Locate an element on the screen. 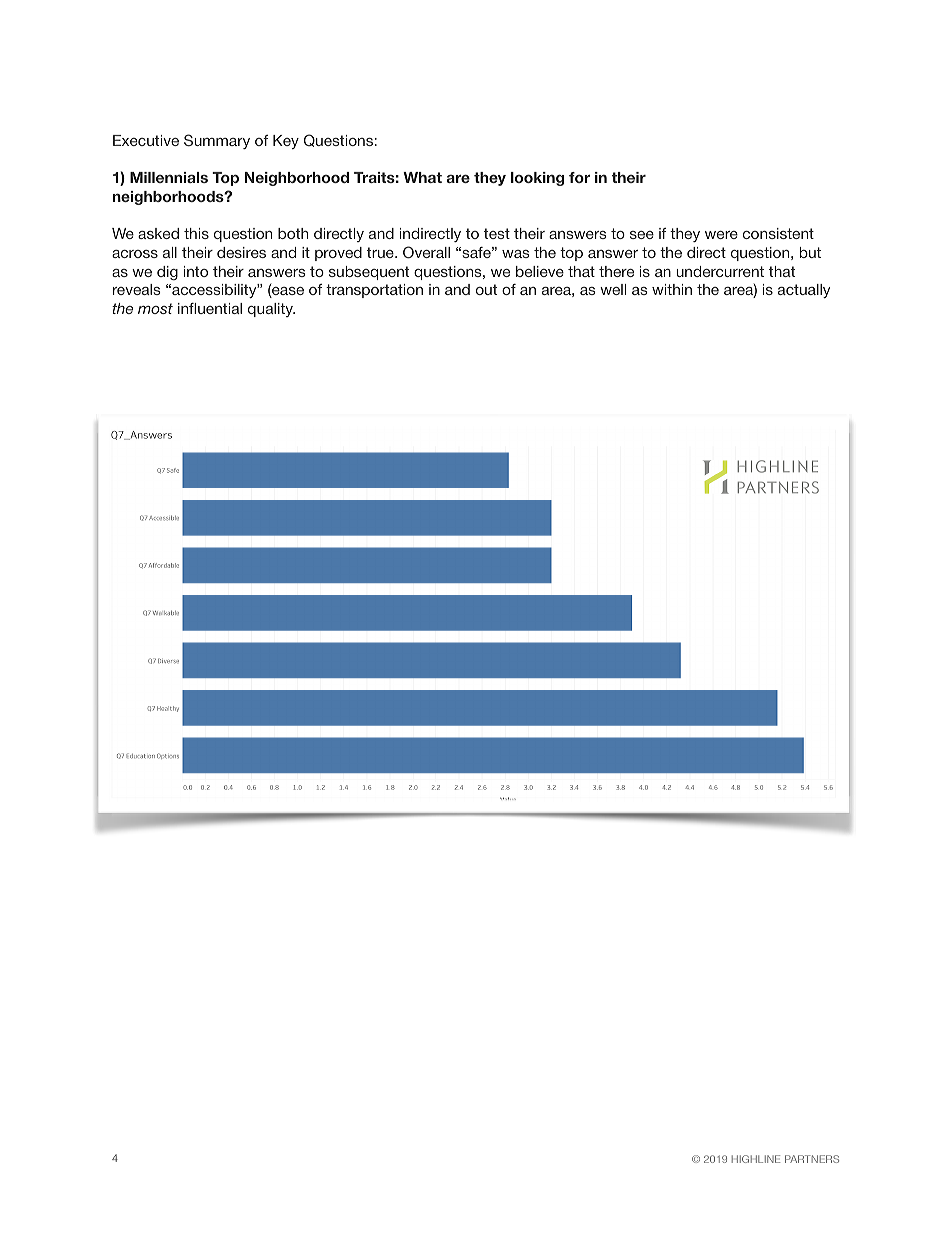  quality is located at coordinates (271, 310).
